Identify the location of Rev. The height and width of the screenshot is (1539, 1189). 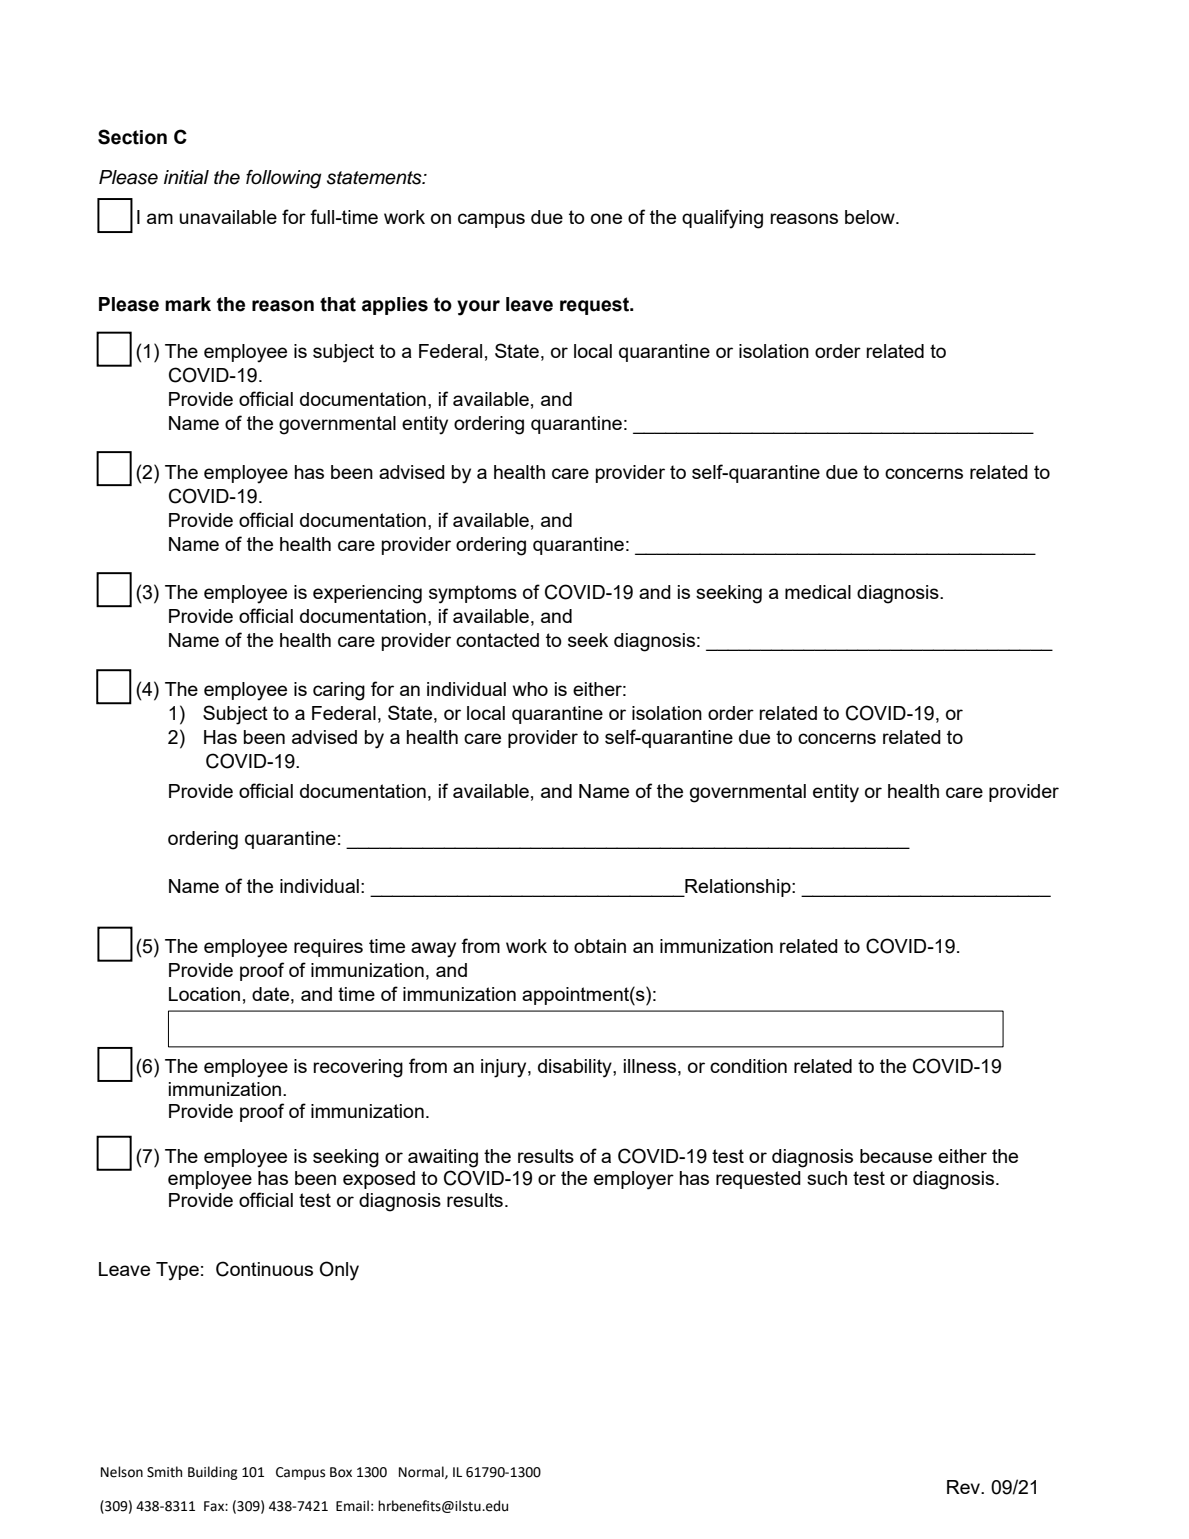
(964, 1487).
